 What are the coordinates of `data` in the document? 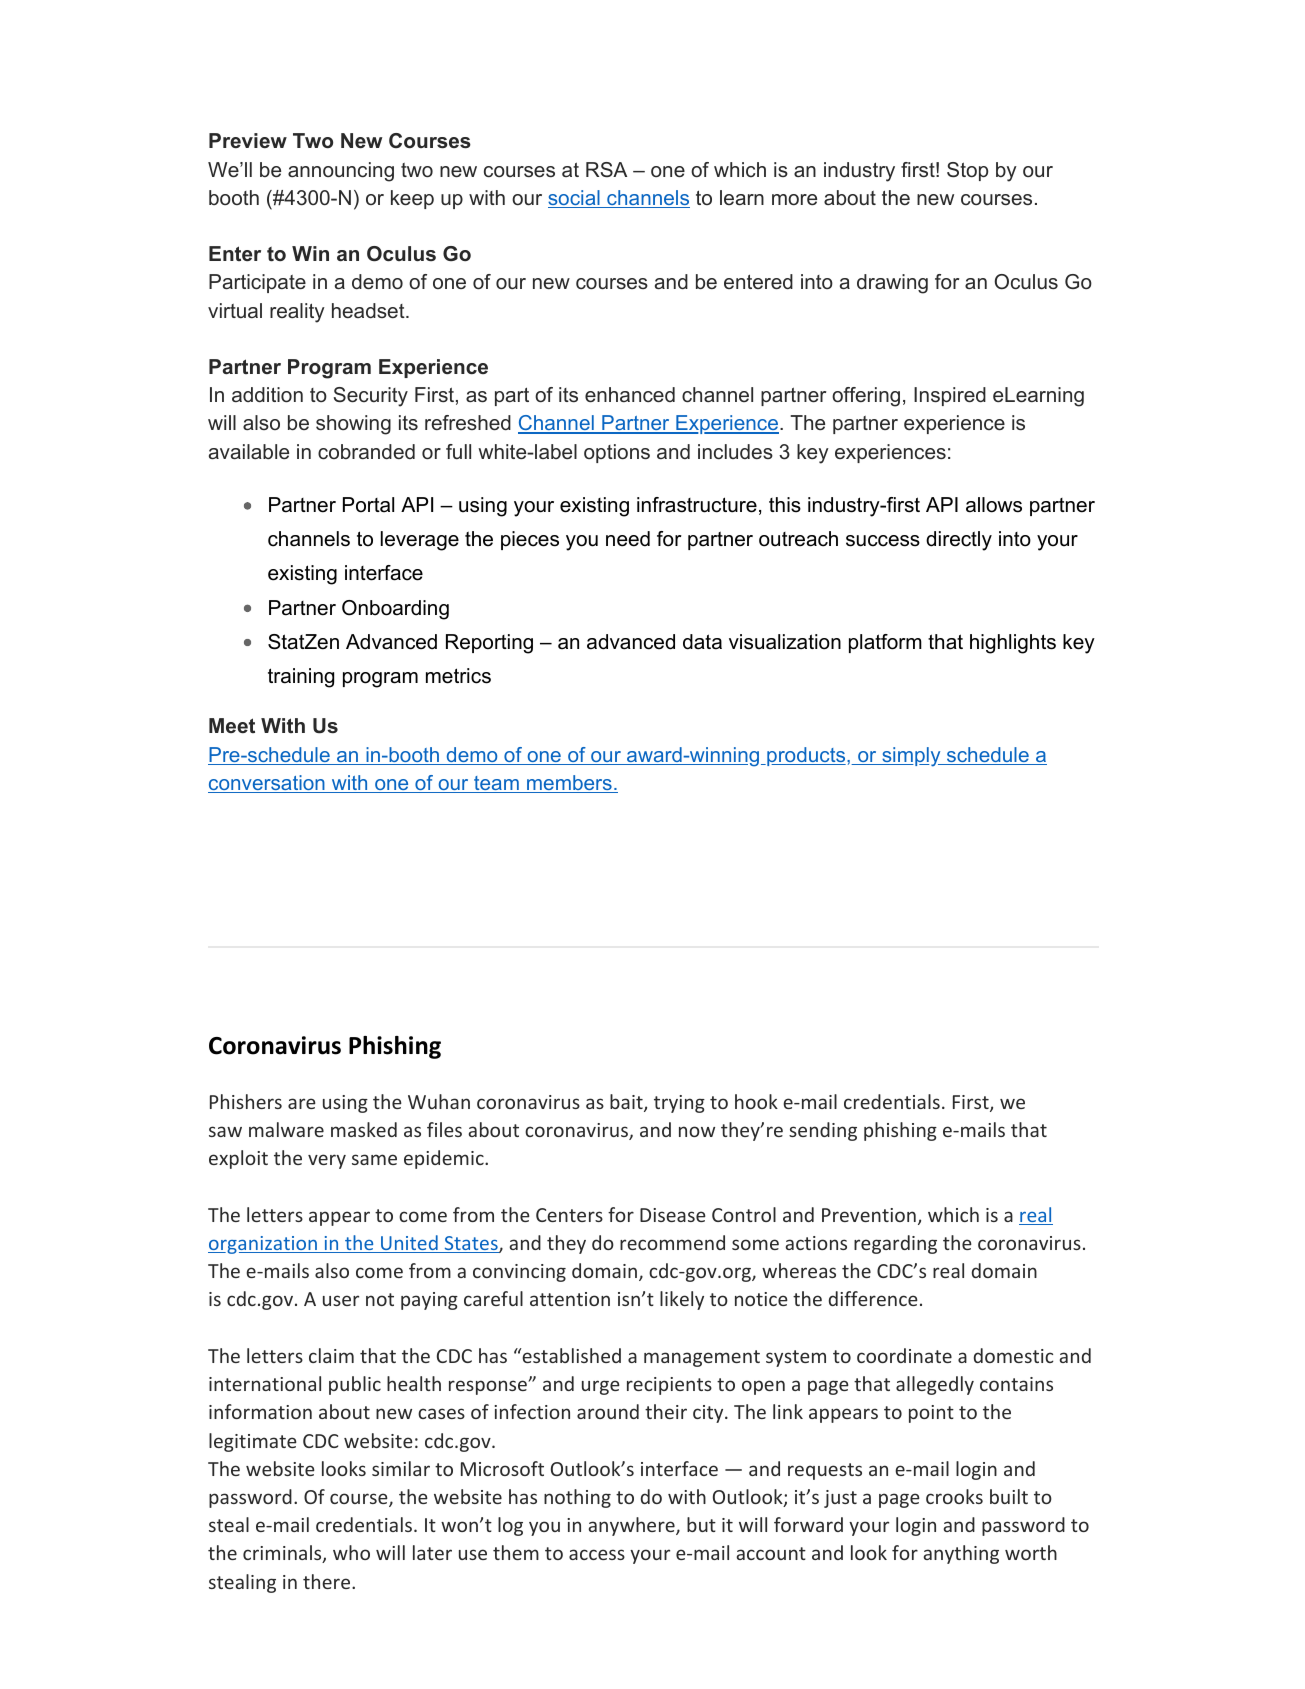 It's located at (702, 642).
